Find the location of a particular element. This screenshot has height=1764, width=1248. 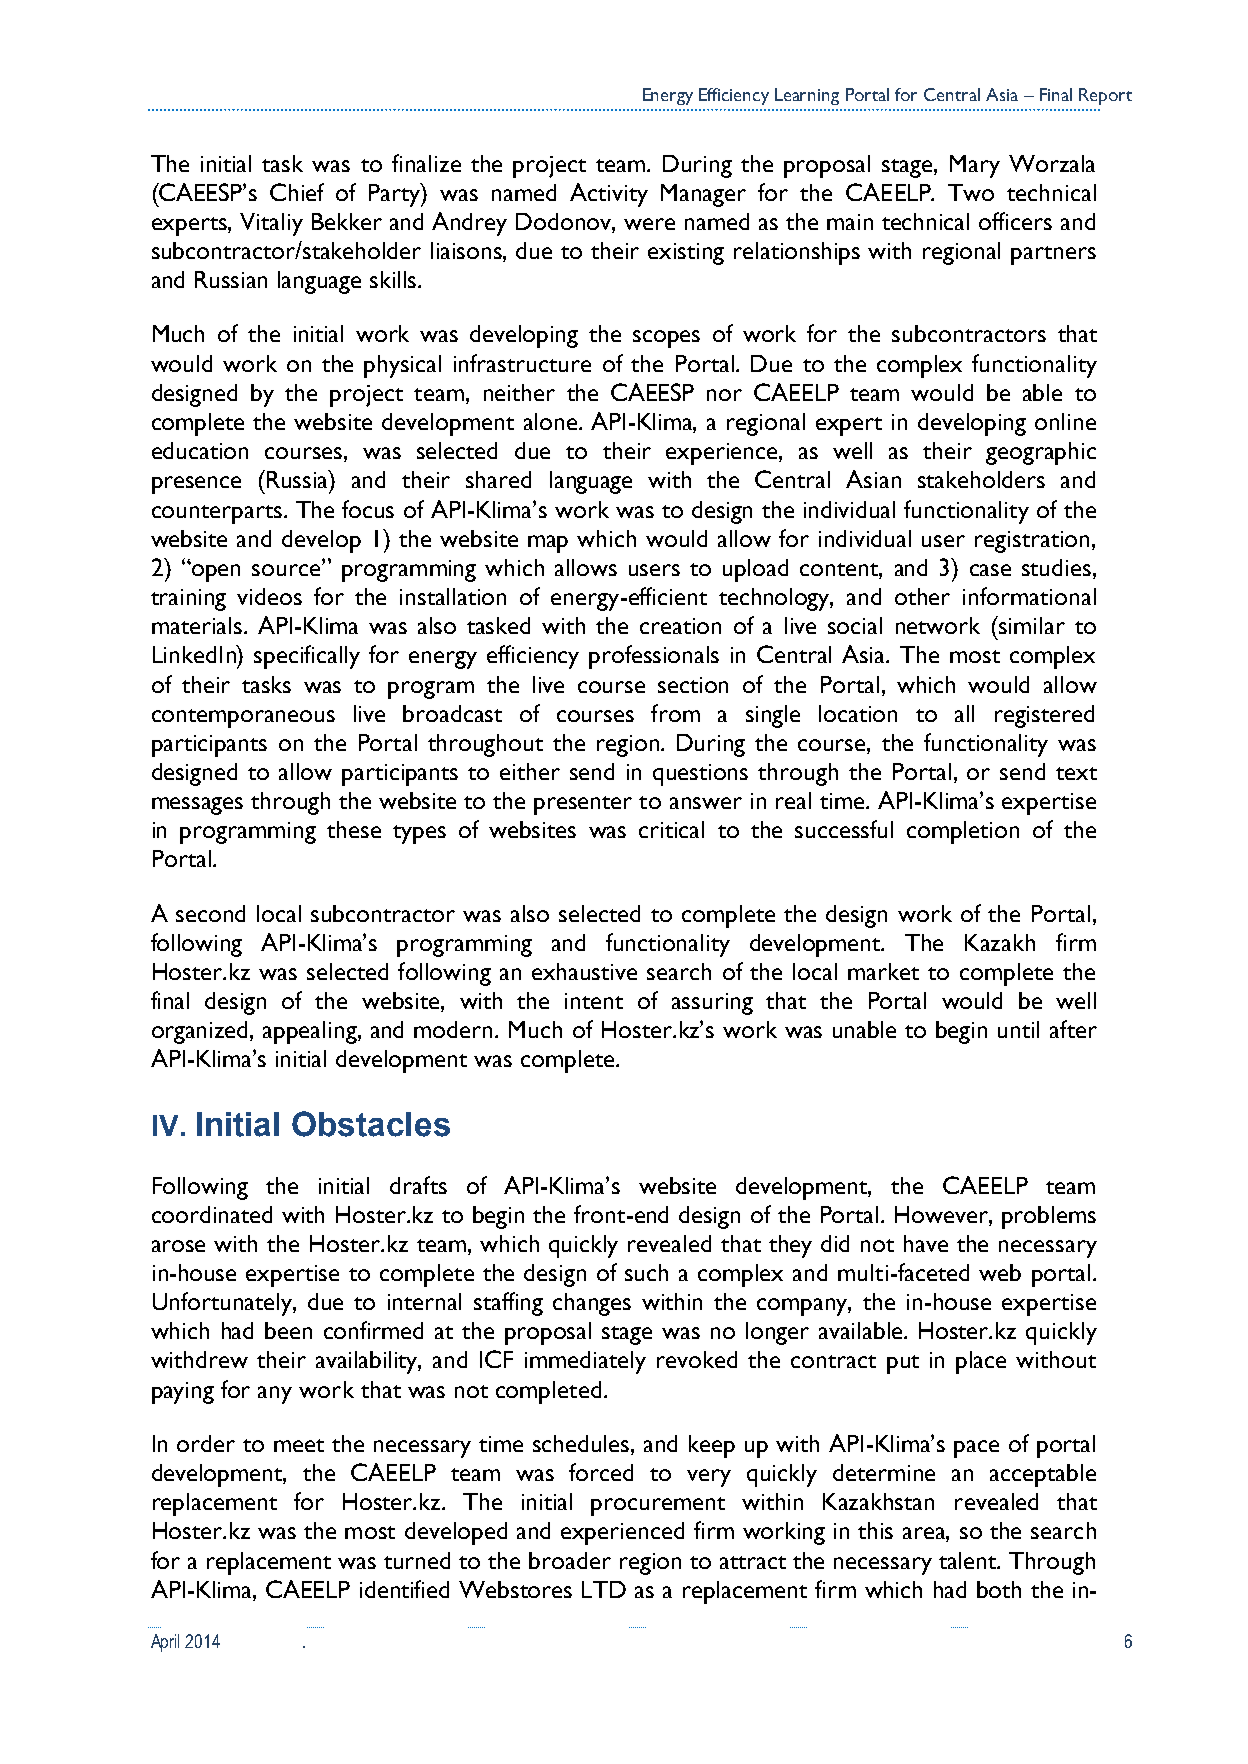

alone is located at coordinates (550, 421).
